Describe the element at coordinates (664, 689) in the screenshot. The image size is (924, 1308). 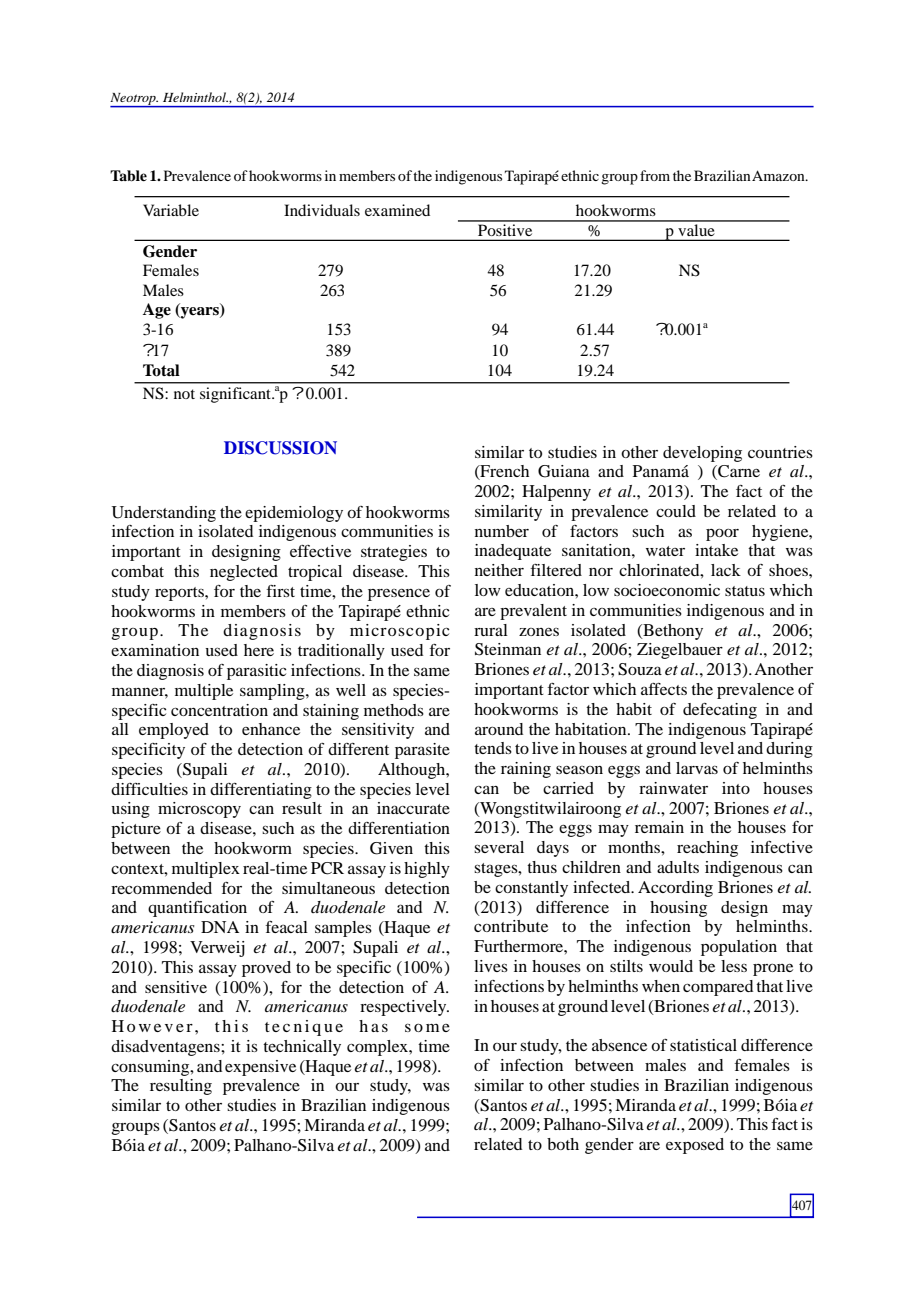
I see `affects` at that location.
